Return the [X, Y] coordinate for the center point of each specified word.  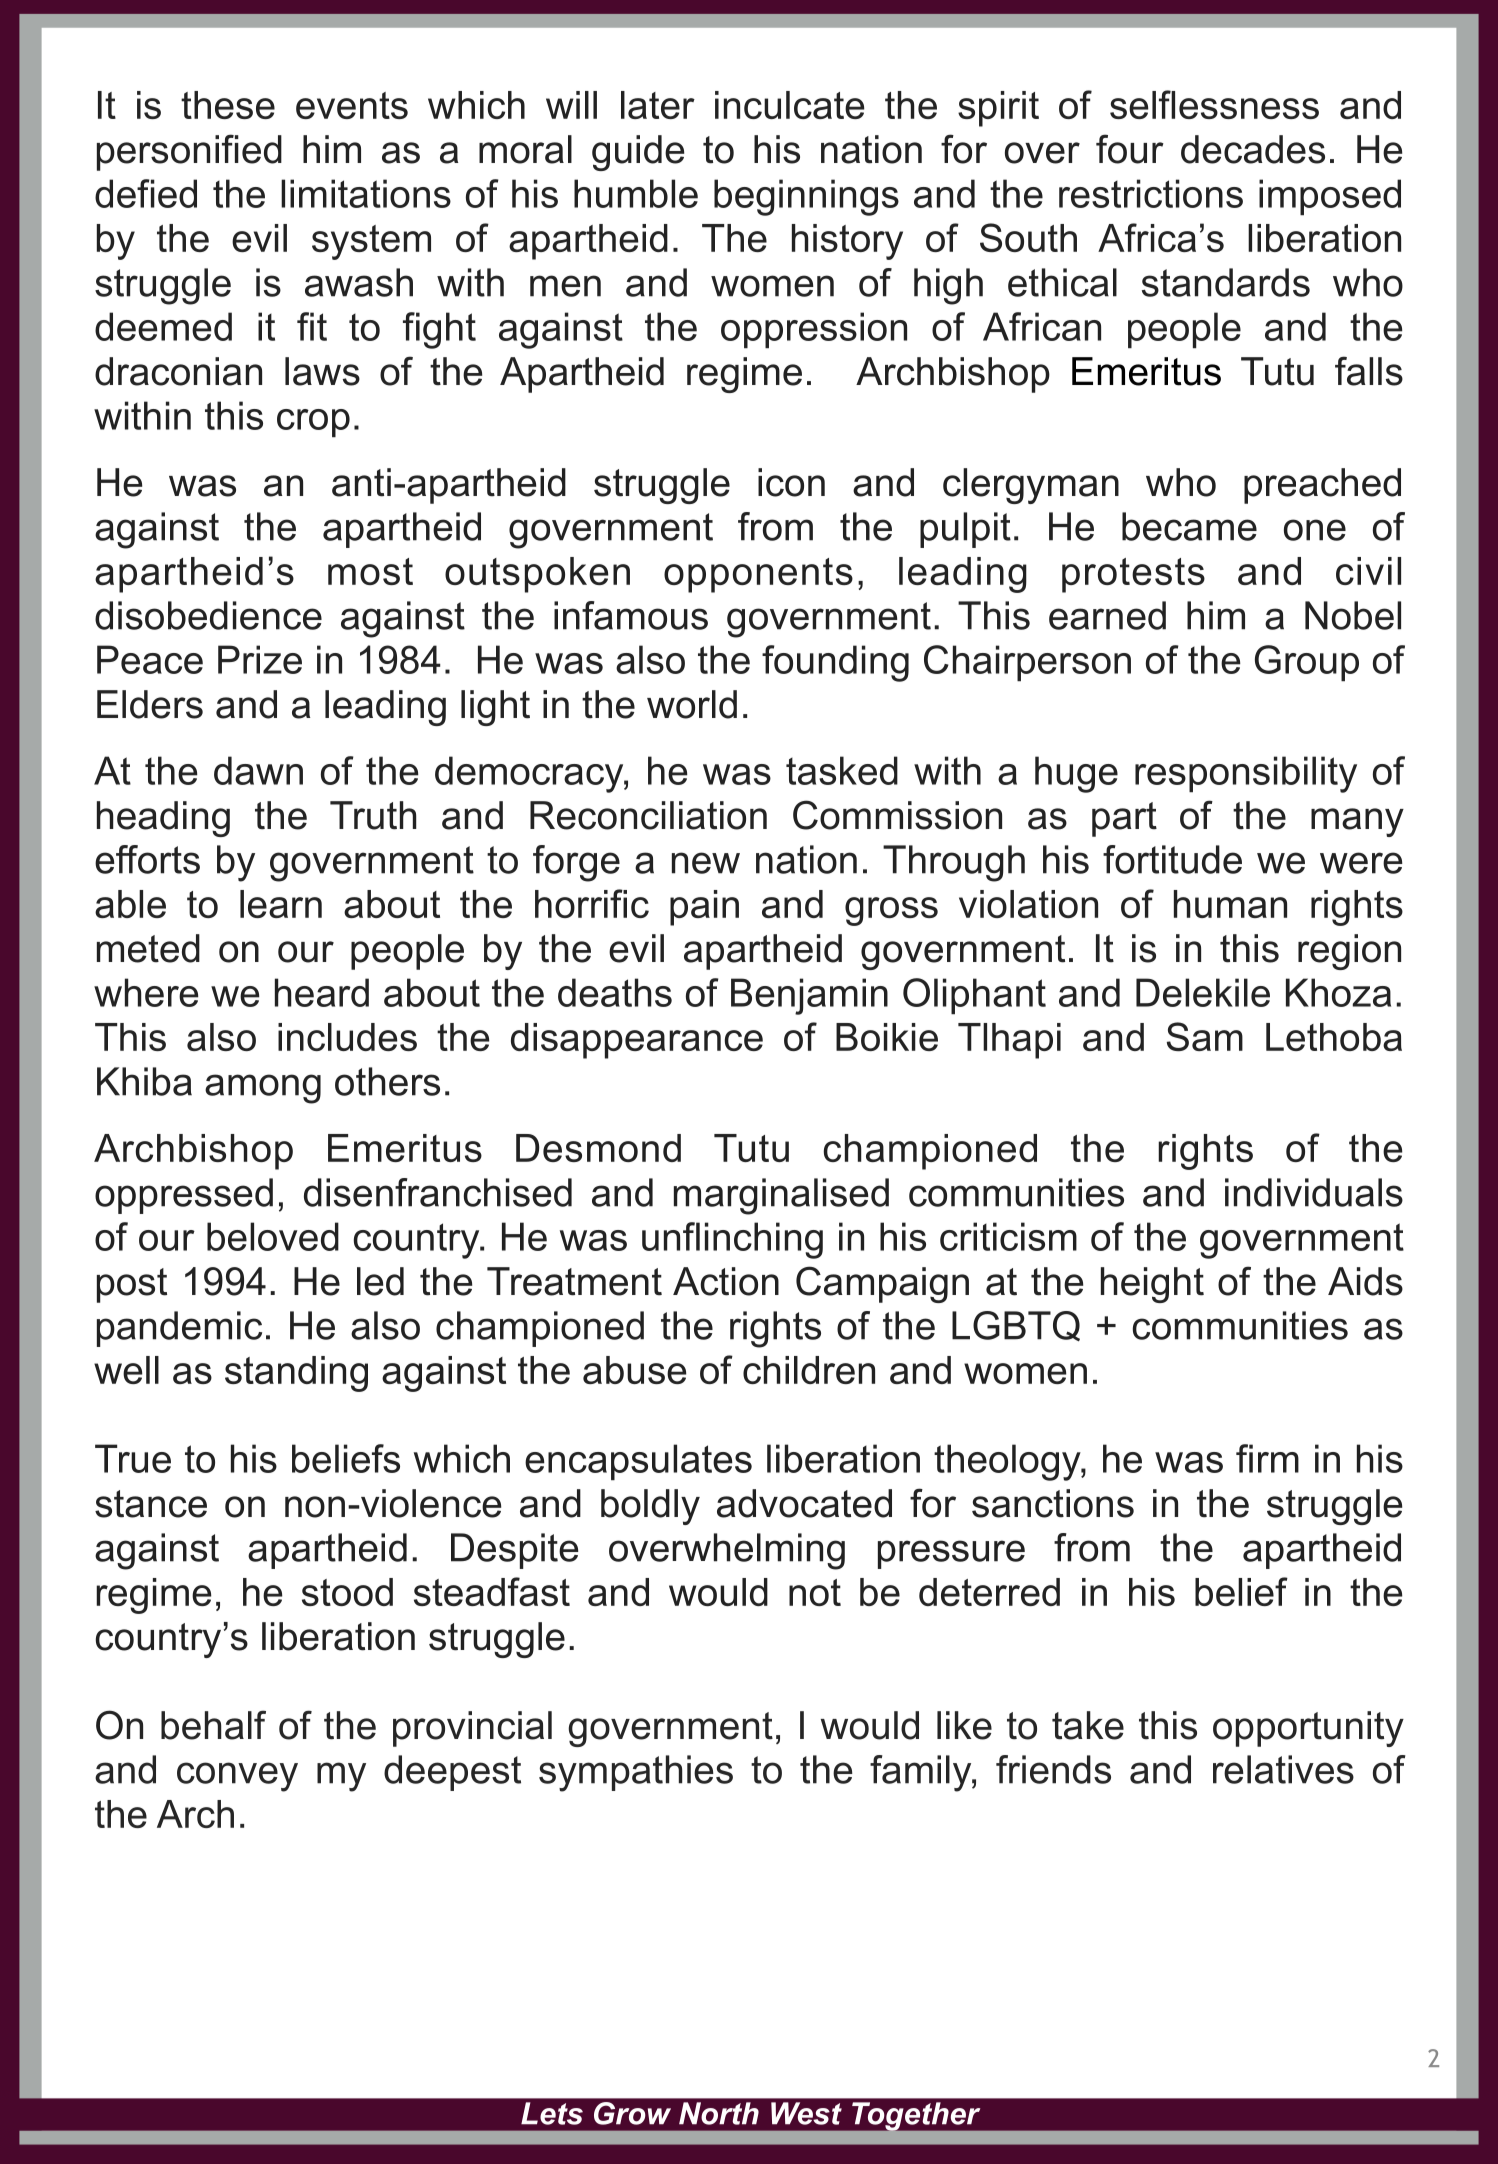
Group [1307, 663]
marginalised [781, 1196]
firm [1267, 1458]
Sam [1205, 1036]
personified [189, 152]
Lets [552, 2113]
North [719, 2113]
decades [1253, 149]
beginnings [806, 197]
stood [347, 1592]
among [263, 1089]
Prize [260, 659]
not [815, 1592]
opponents [758, 575]
